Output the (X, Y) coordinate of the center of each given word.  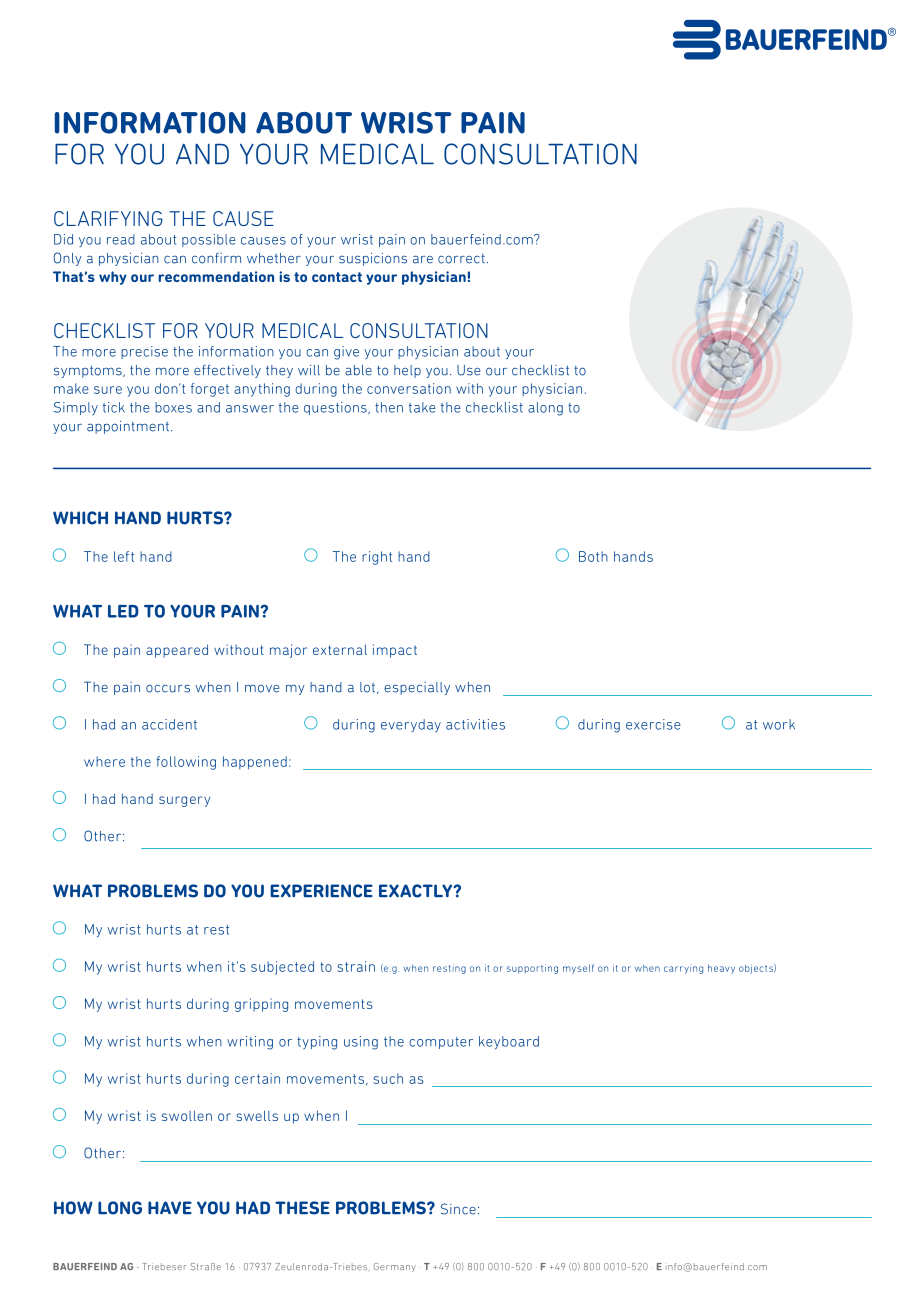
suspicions (373, 259)
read (121, 239)
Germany (395, 1267)
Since (458, 1209)
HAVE (170, 1208)
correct (461, 259)
